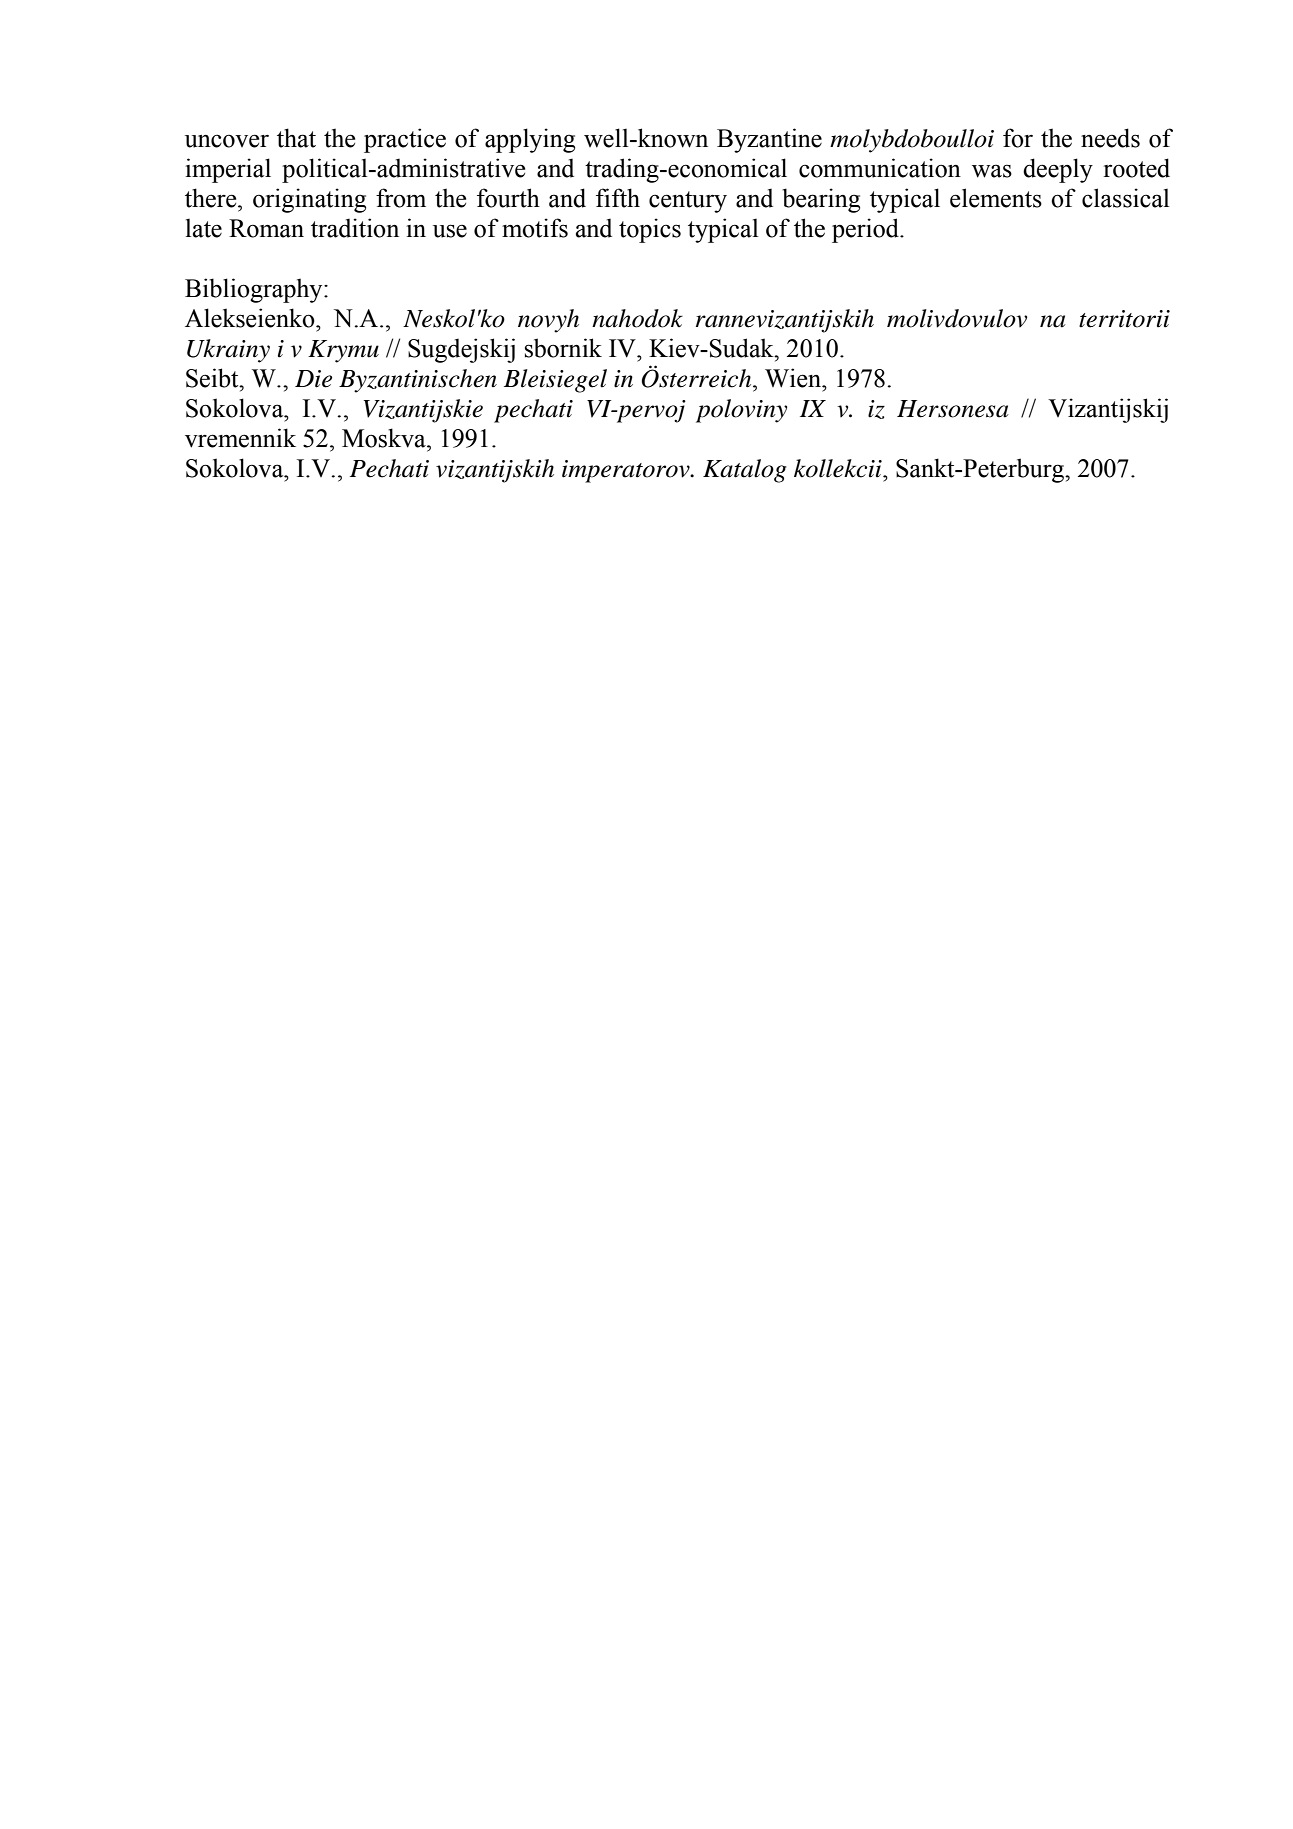 The image size is (1293, 1829). What do you see at coordinates (866, 230) in the screenshot?
I see `period` at bounding box center [866, 230].
